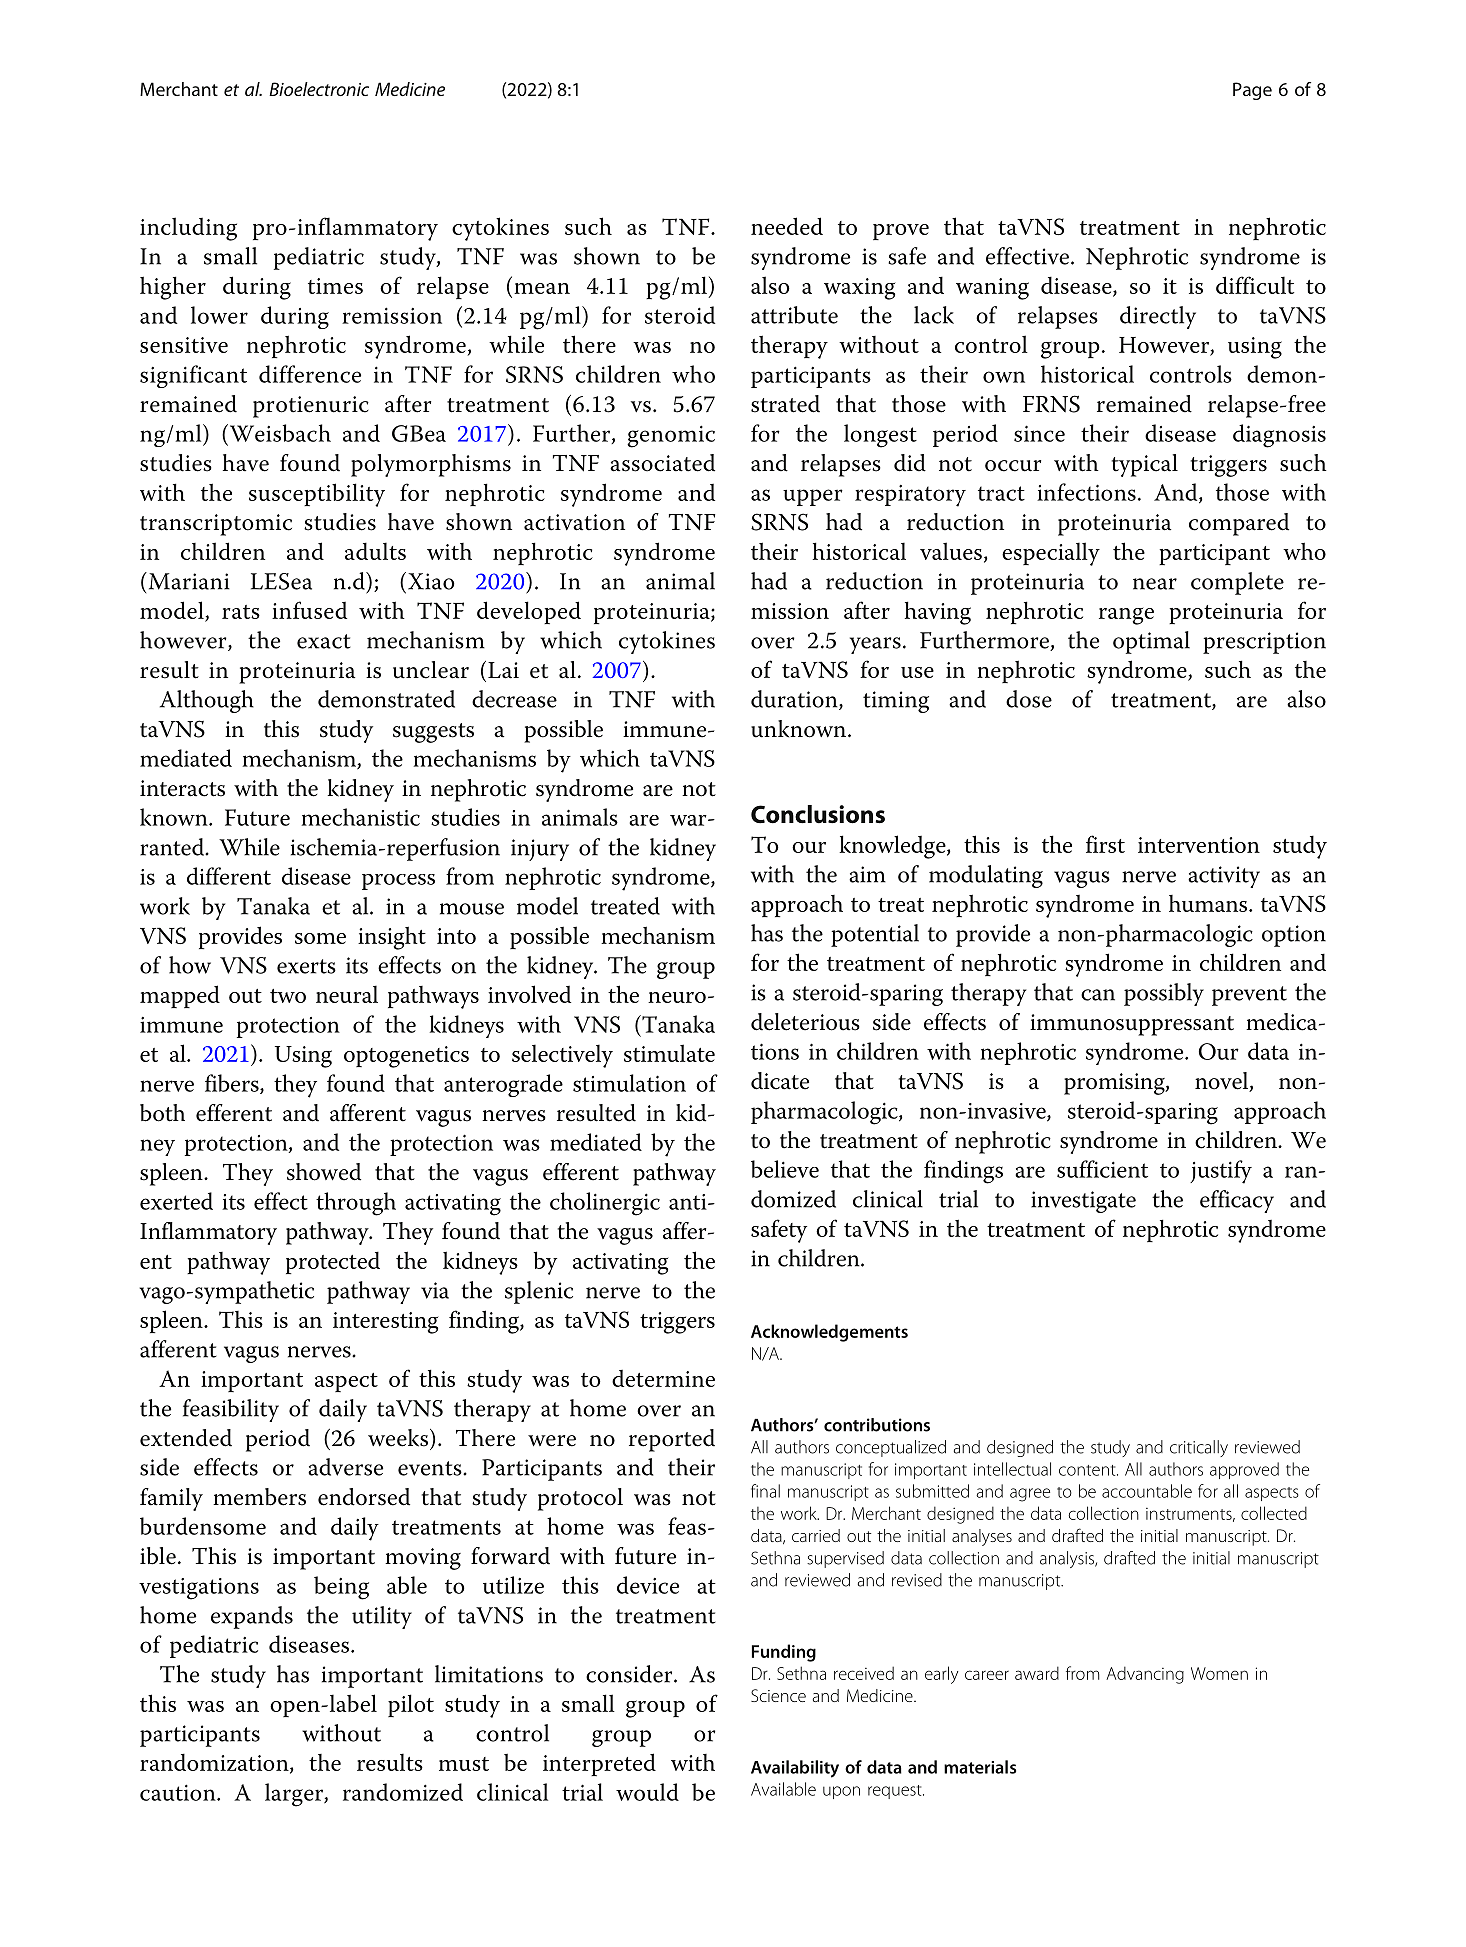  What do you see at coordinates (1252, 91) in the image?
I see `Page` at bounding box center [1252, 91].
